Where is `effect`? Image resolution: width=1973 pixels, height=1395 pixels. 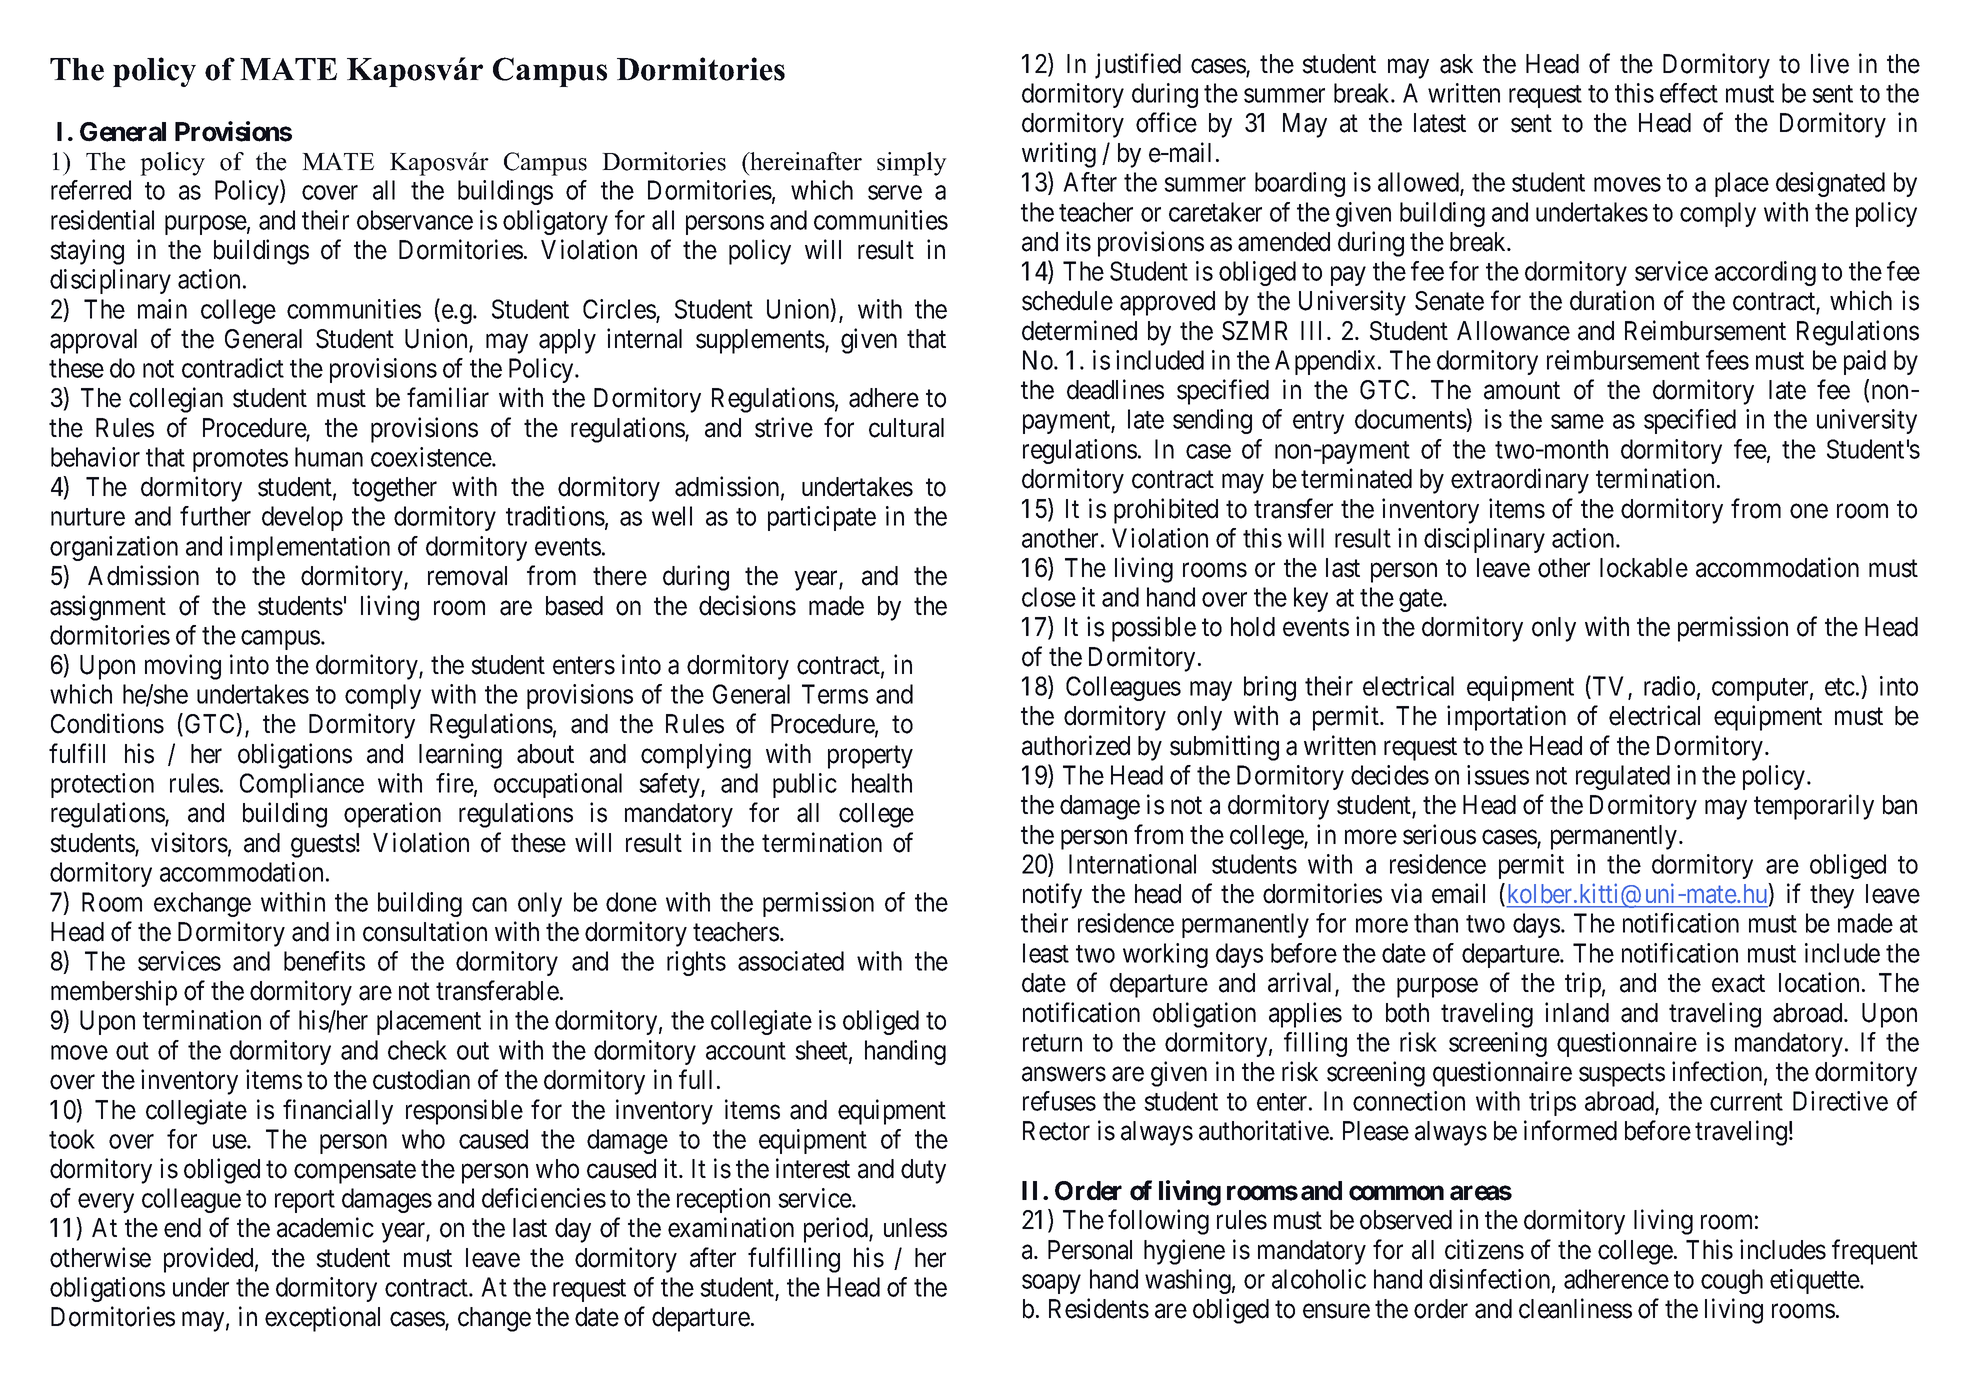
effect is located at coordinates (1689, 93).
